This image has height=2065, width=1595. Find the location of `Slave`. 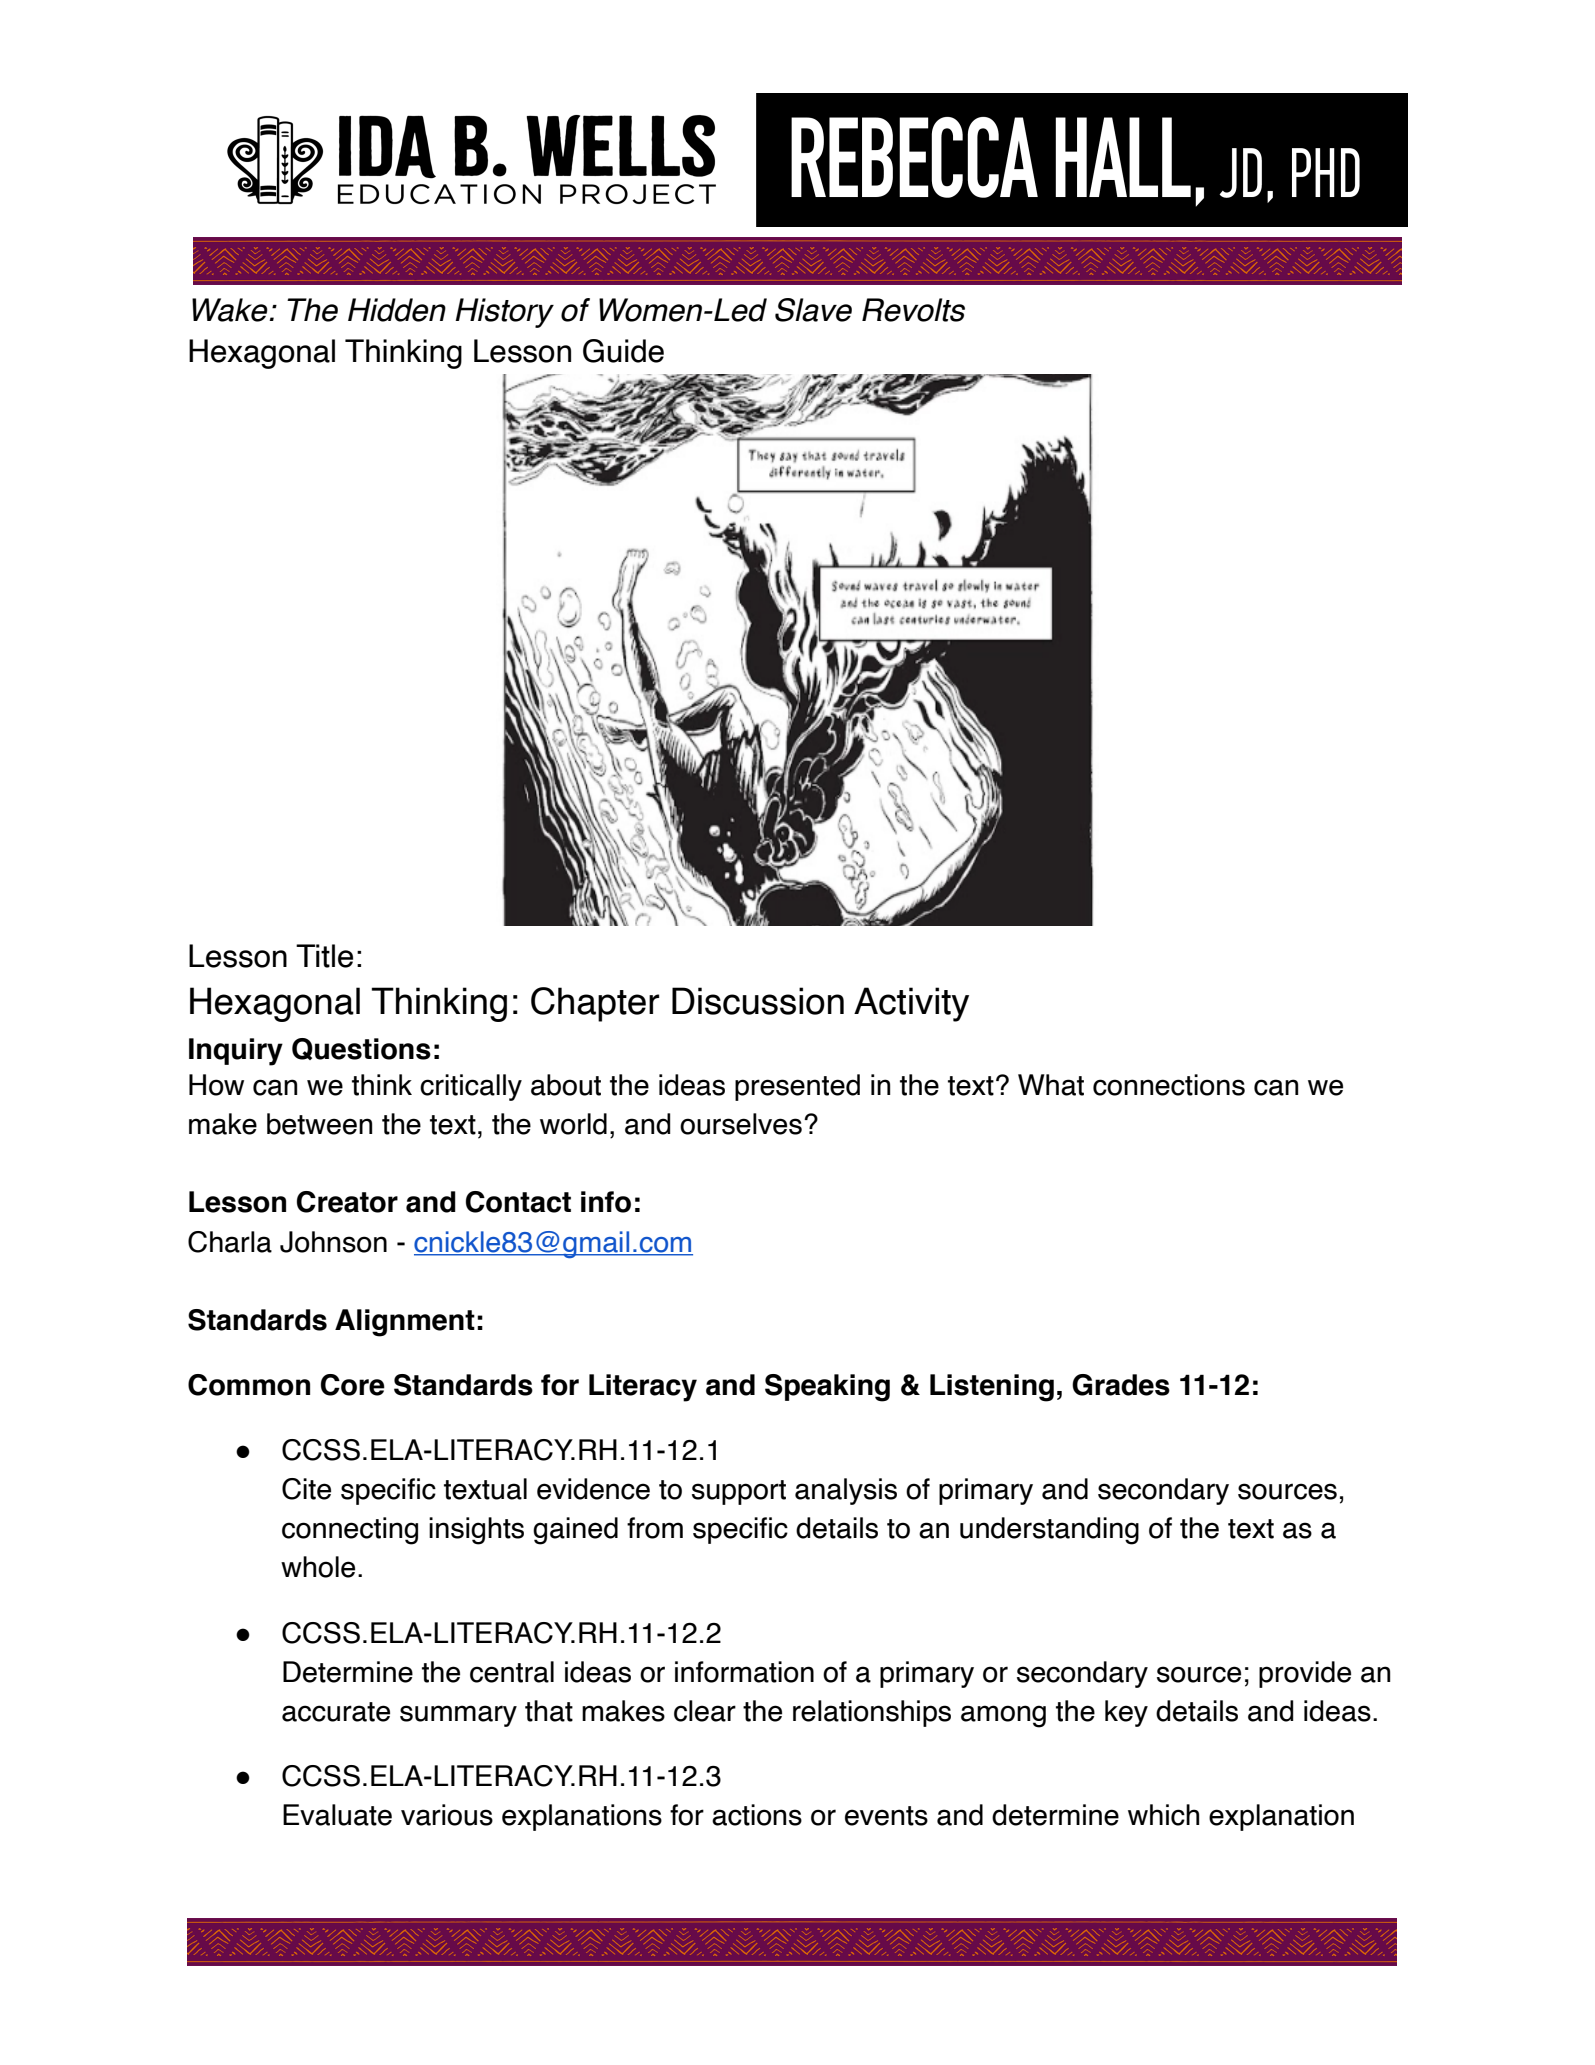

Slave is located at coordinates (813, 310).
